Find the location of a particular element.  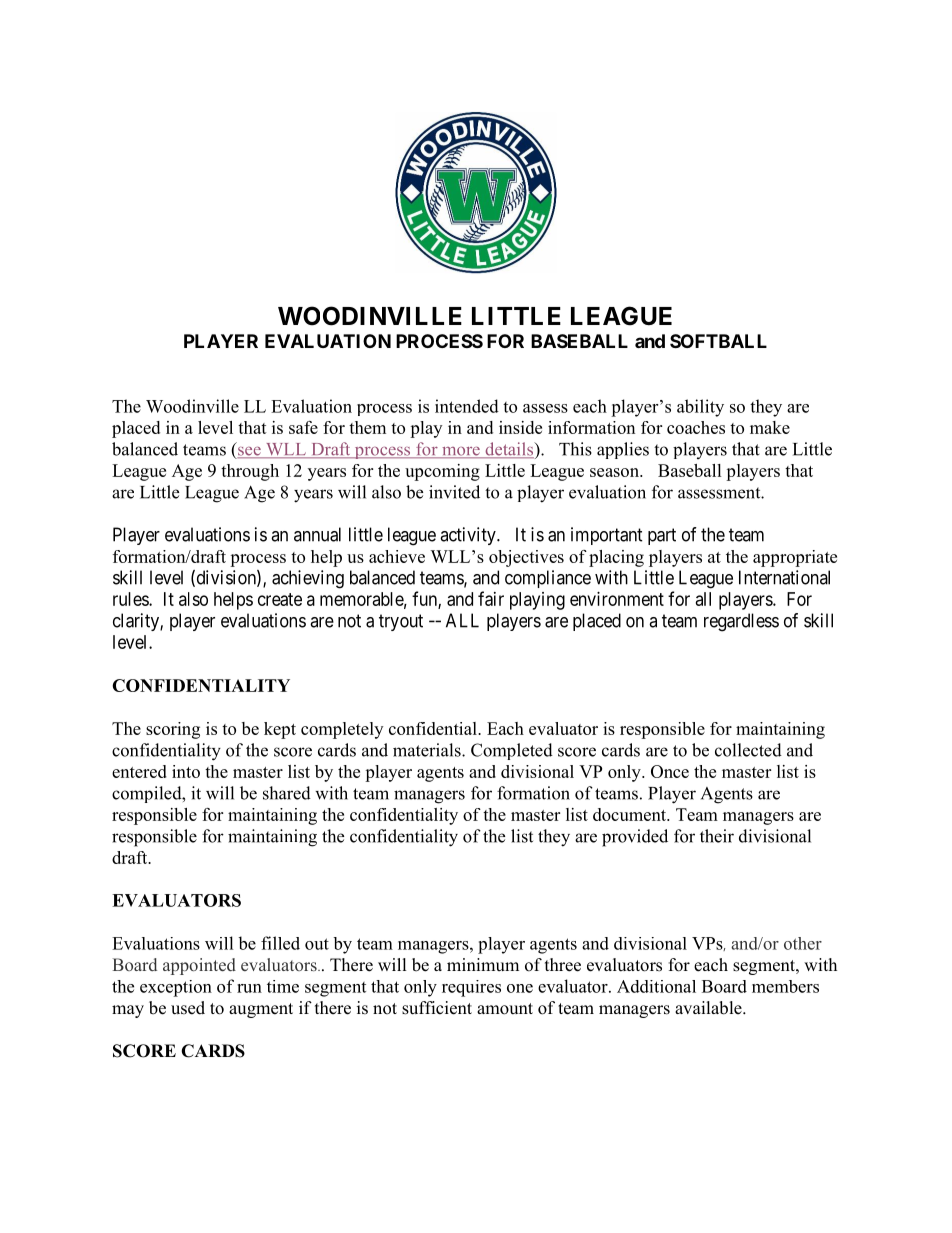

into is located at coordinates (186, 771).
